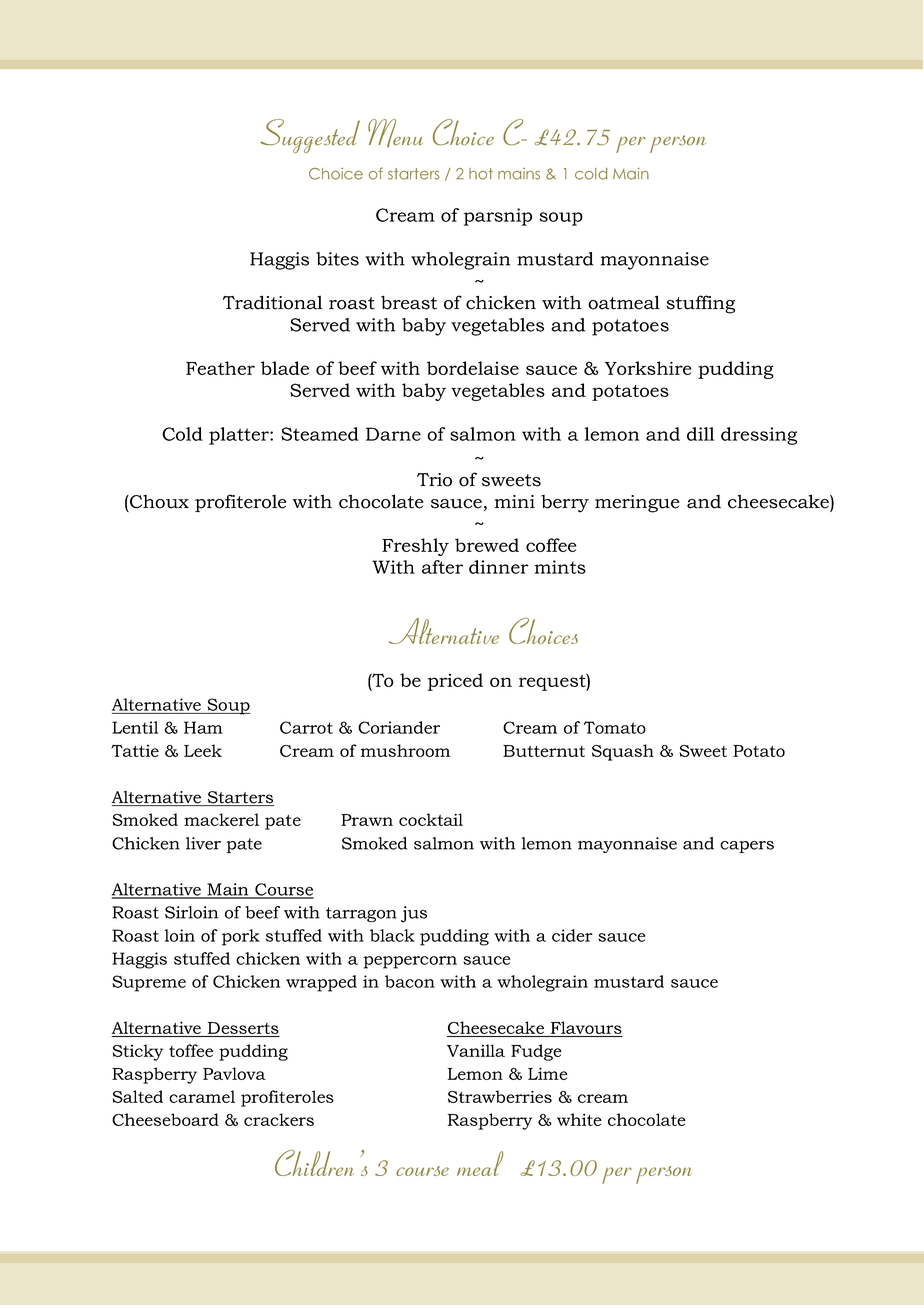 Image resolution: width=924 pixels, height=1308 pixels. Describe the element at coordinates (481, 174) in the image. I see `hot` at that location.
